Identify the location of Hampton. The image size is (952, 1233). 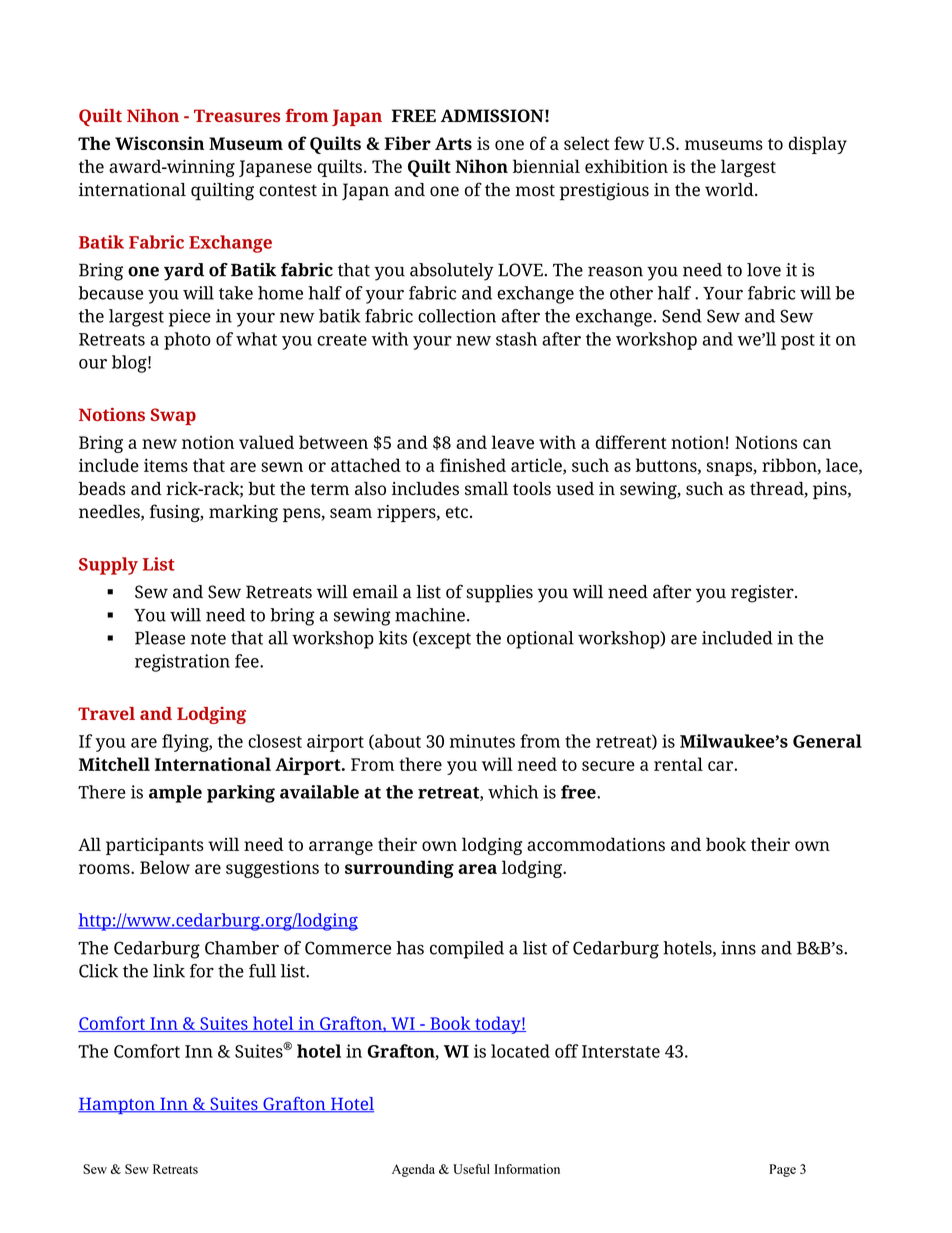
(117, 1105).
